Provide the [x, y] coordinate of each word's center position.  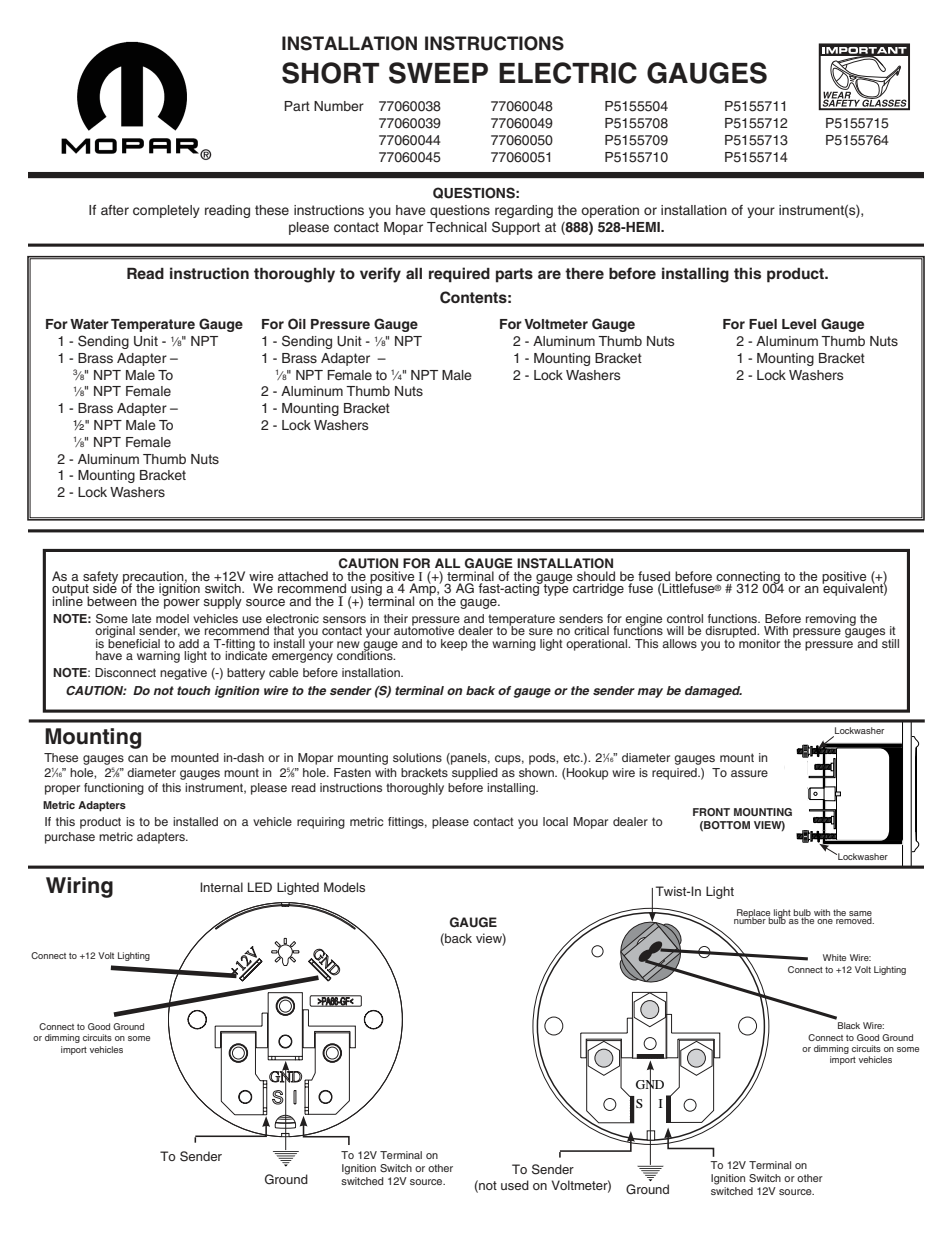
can [138, 758]
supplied [475, 774]
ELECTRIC [568, 73]
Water [89, 324]
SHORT [330, 73]
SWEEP [438, 73]
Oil [297, 324]
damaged [713, 692]
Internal [221, 887]
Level [799, 324]
